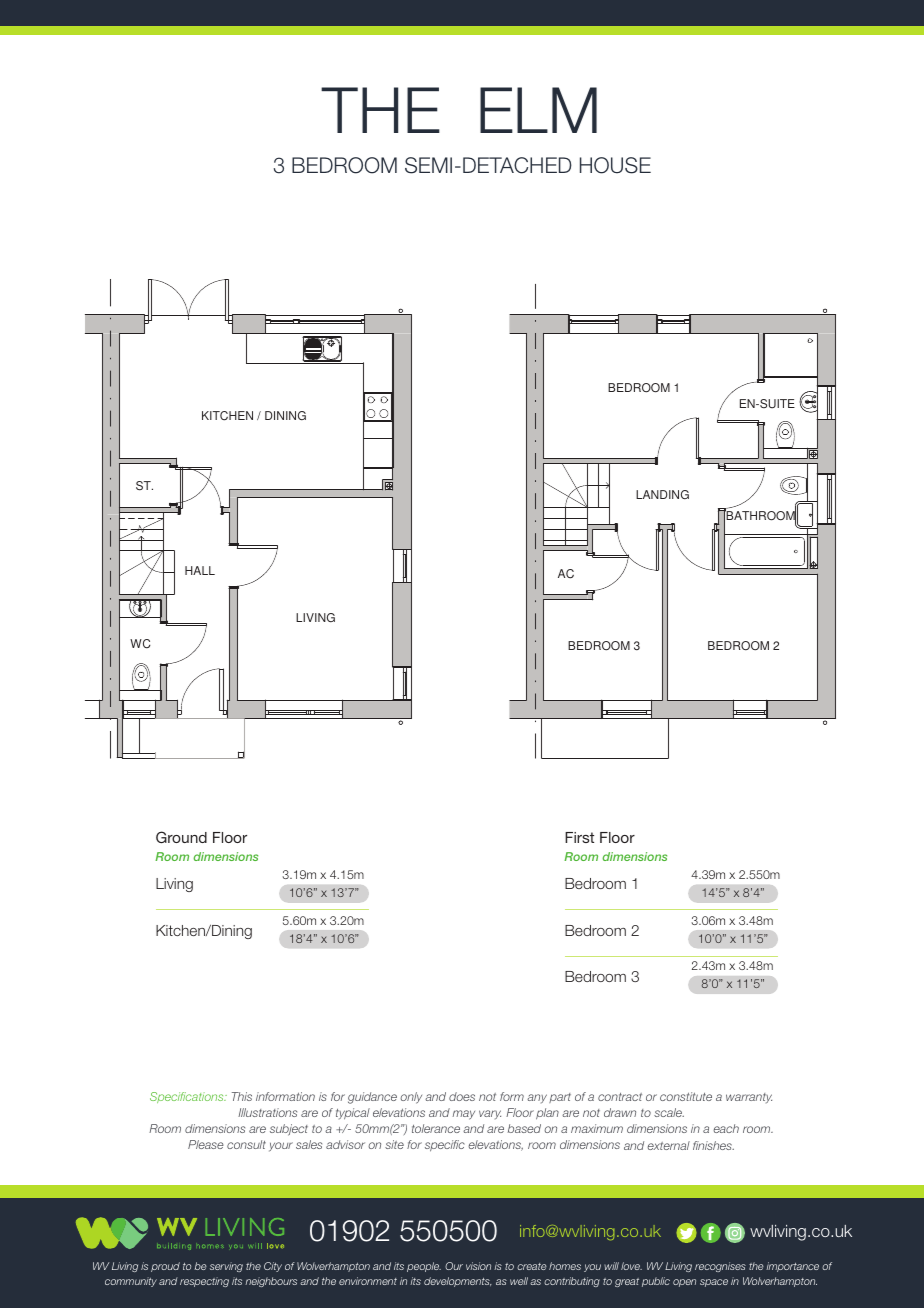 Image resolution: width=924 pixels, height=1308 pixels. I want to click on HALL, so click(200, 570).
